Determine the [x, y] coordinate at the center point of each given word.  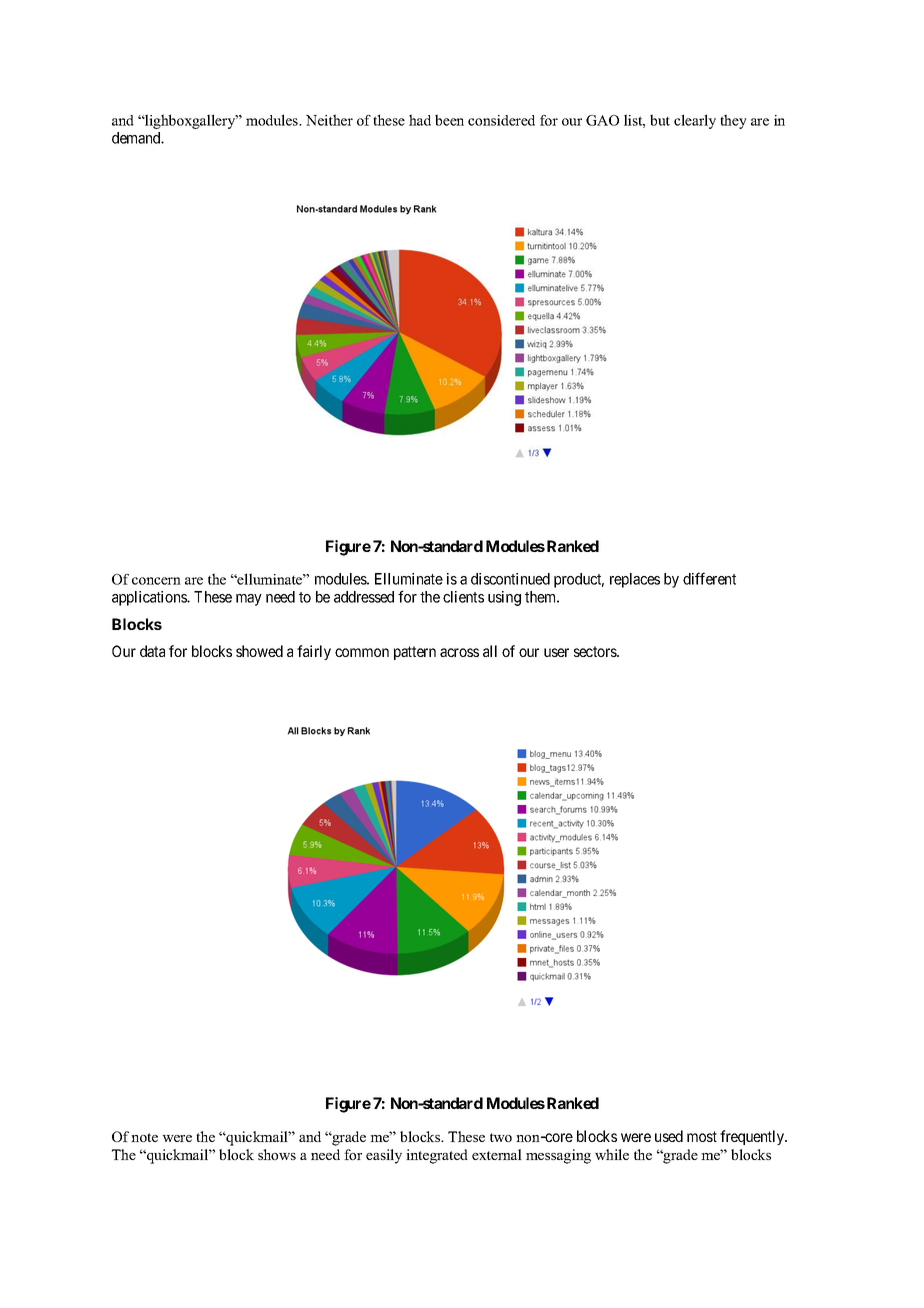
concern [156, 581]
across [459, 652]
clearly [695, 121]
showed [259, 651]
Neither [329, 120]
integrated [437, 1156]
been [449, 120]
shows [277, 1154]
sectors [596, 651]
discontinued [510, 579]
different [709, 578]
